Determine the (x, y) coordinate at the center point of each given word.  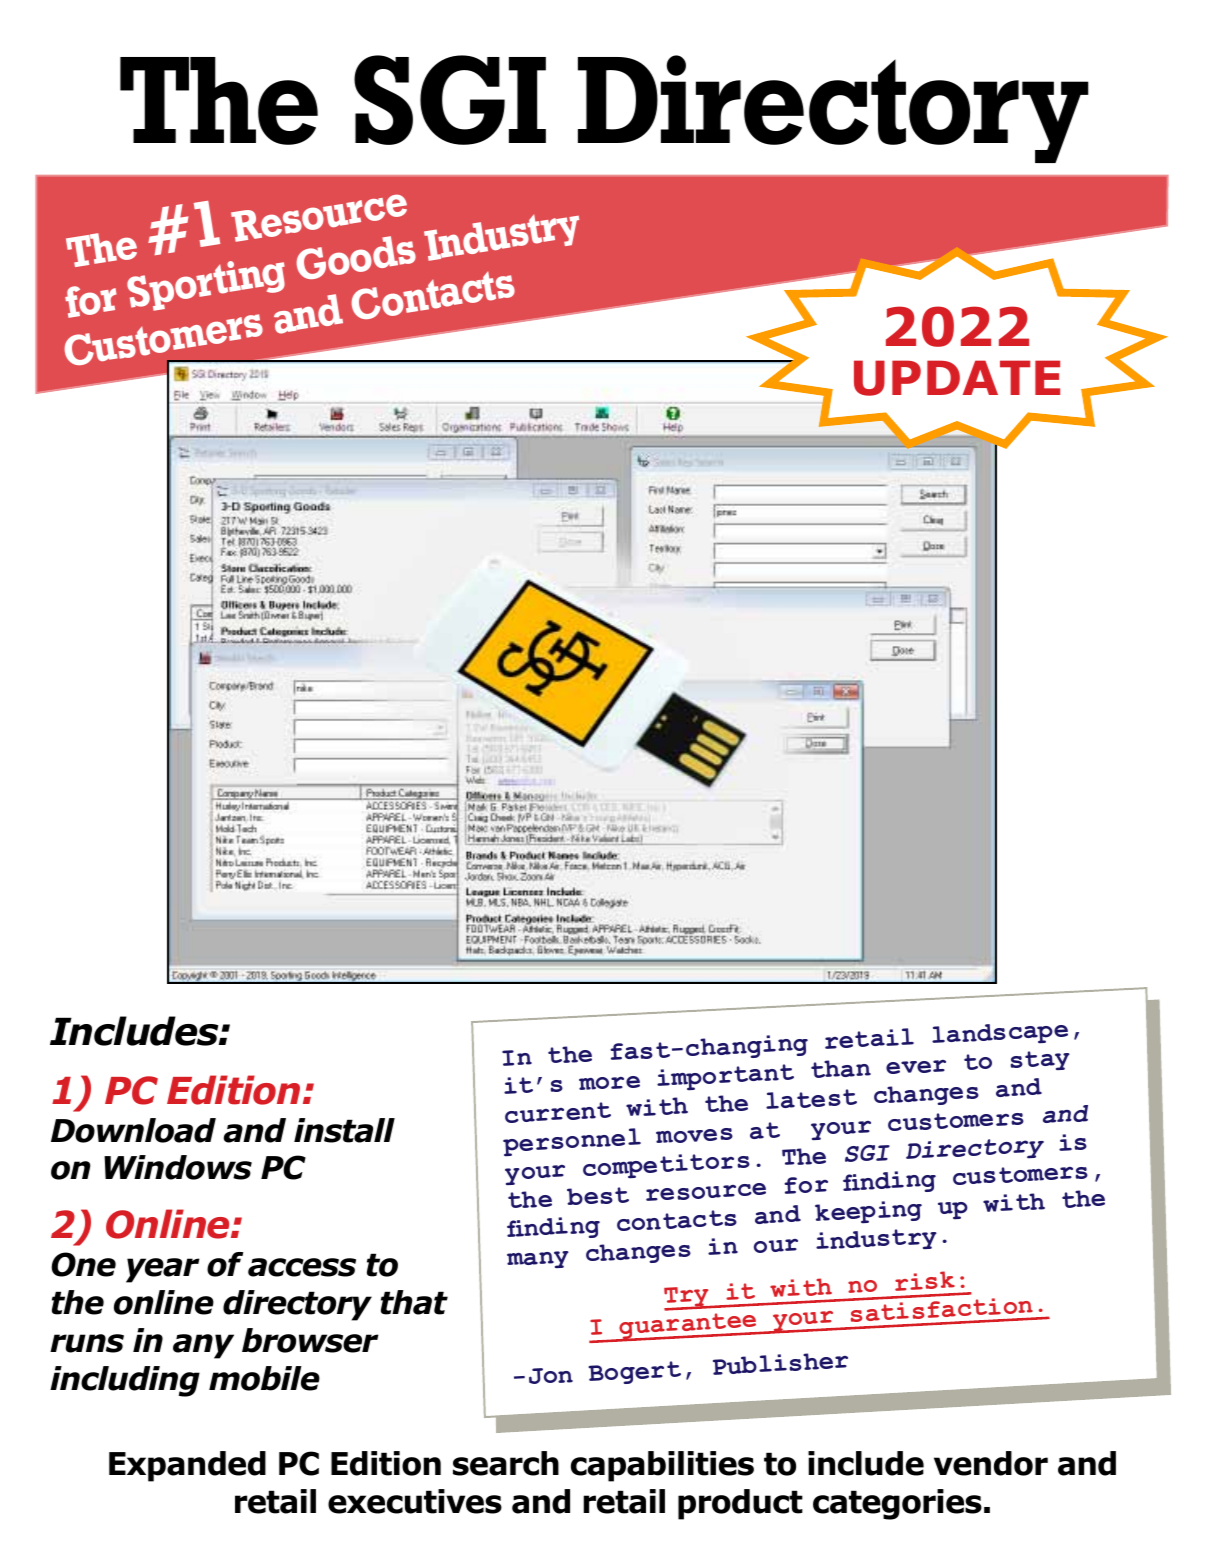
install (344, 1130)
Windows (178, 1167)
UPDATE (957, 378)
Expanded (187, 1466)
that (414, 1302)
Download (133, 1130)
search (506, 1463)
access (302, 1267)
